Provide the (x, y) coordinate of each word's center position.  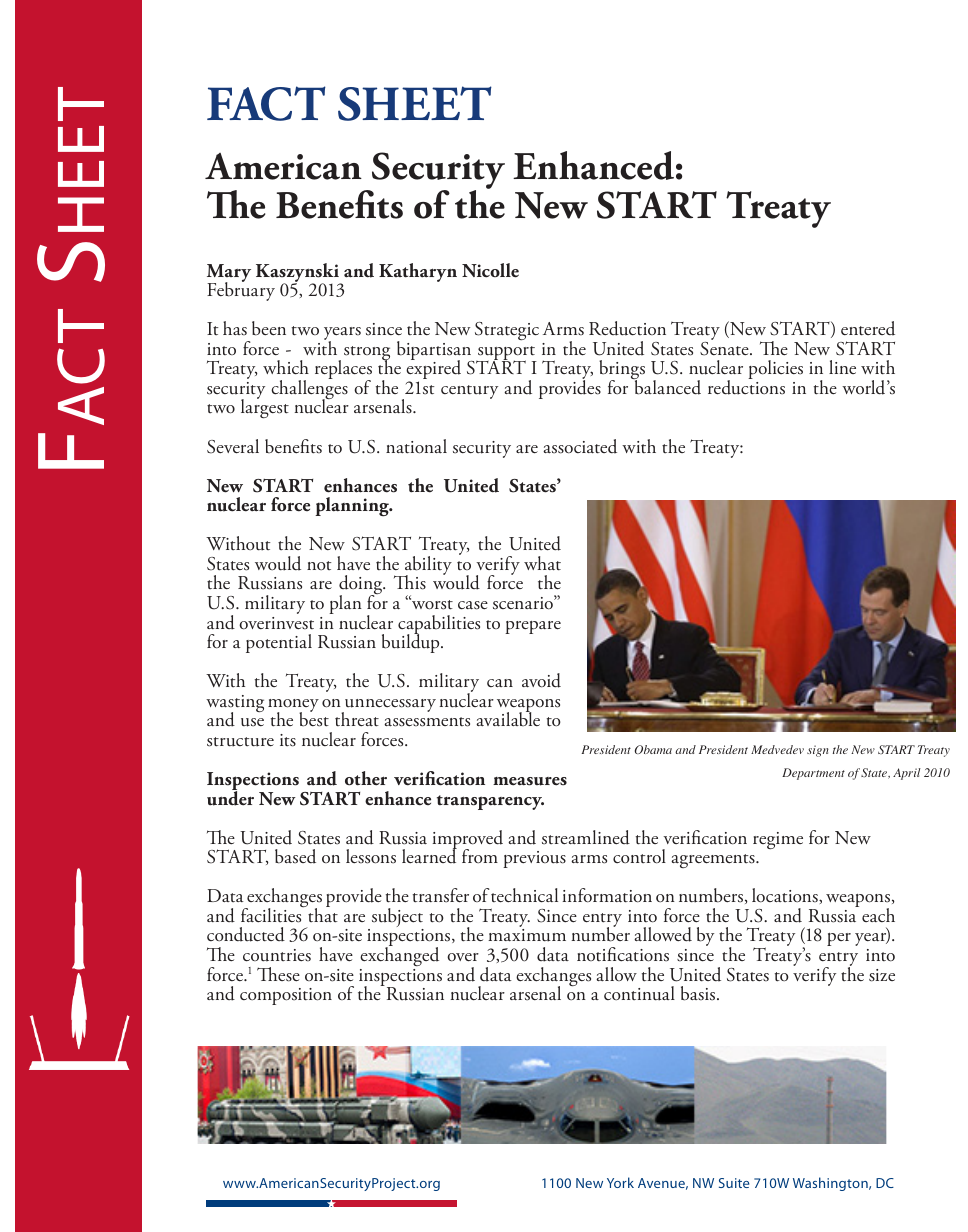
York (620, 1182)
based (295, 856)
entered (868, 328)
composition (286, 996)
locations (786, 895)
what (542, 563)
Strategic (507, 331)
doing (362, 586)
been (269, 328)
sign (818, 751)
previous (534, 859)
